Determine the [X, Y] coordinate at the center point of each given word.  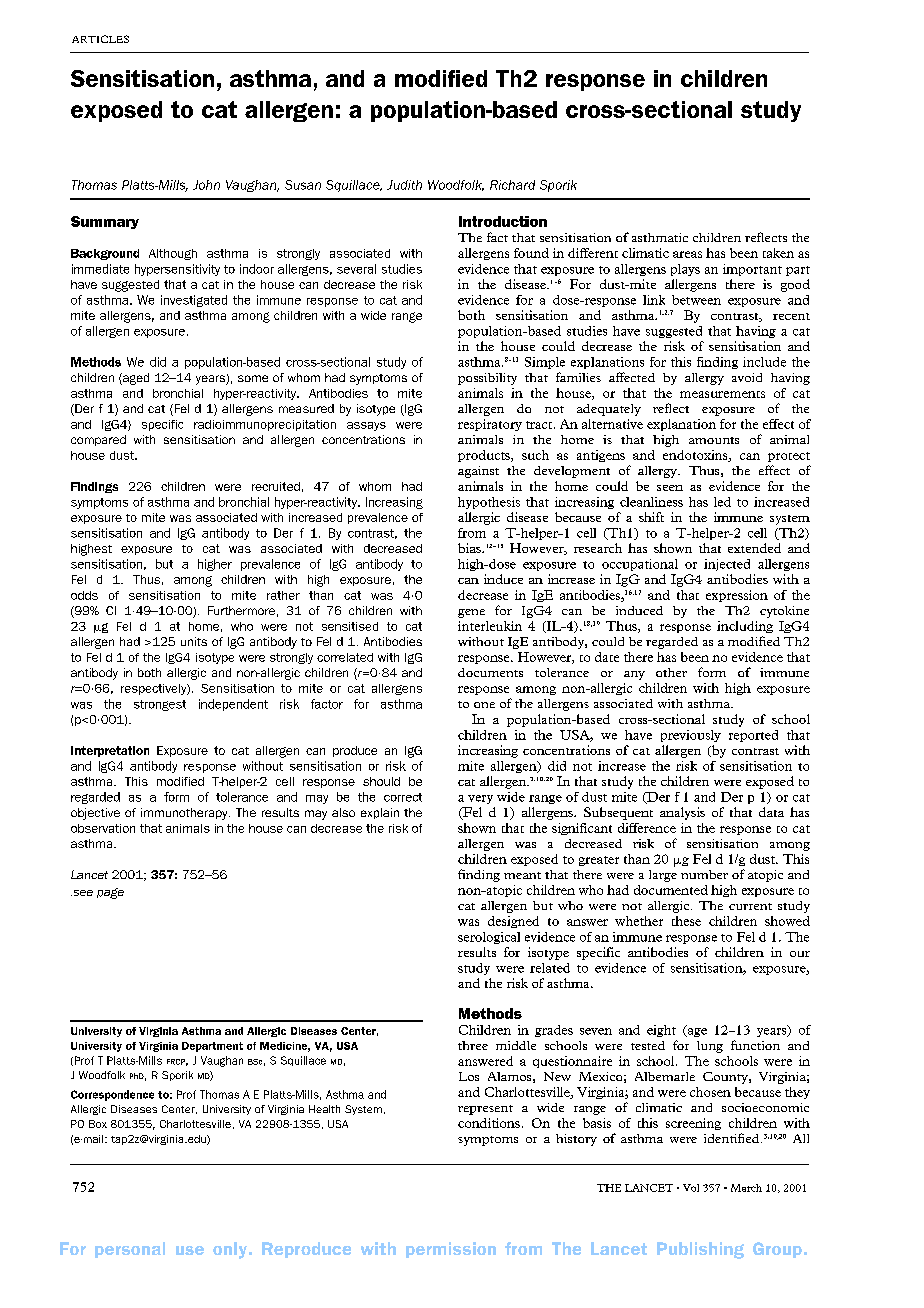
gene [471, 613]
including [745, 627]
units [194, 641]
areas [687, 254]
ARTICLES [100, 39]
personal [130, 1250]
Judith [404, 185]
